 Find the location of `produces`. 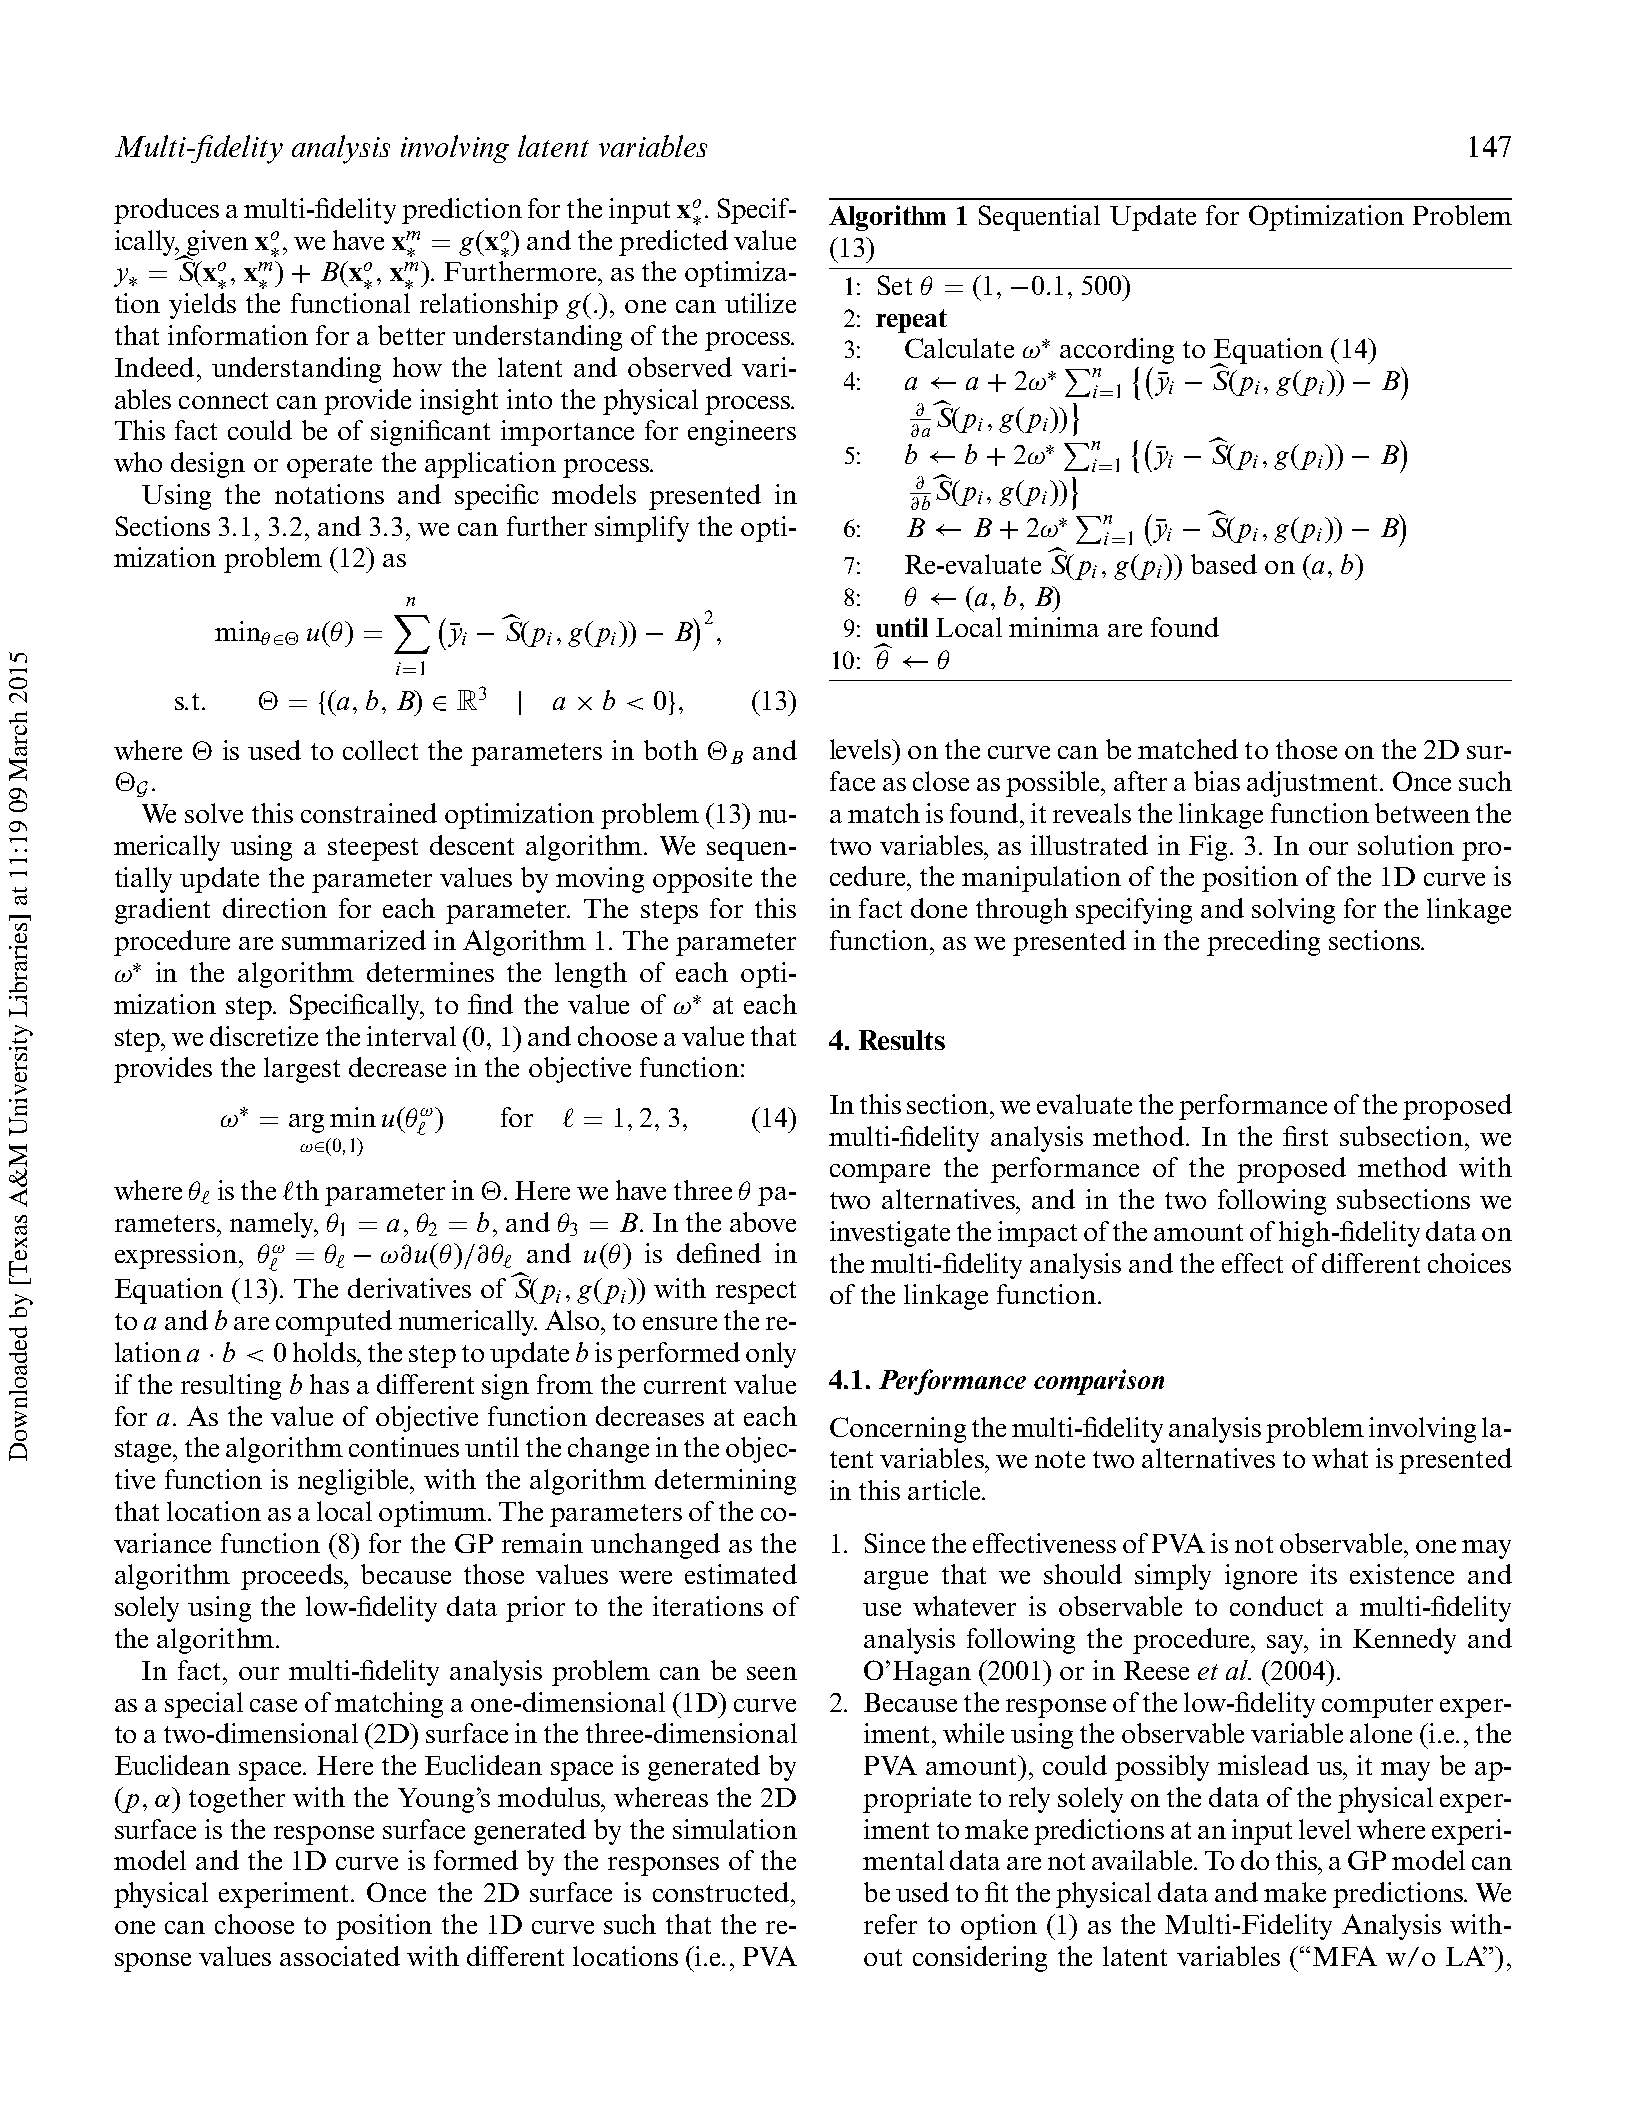

produces is located at coordinates (166, 211).
